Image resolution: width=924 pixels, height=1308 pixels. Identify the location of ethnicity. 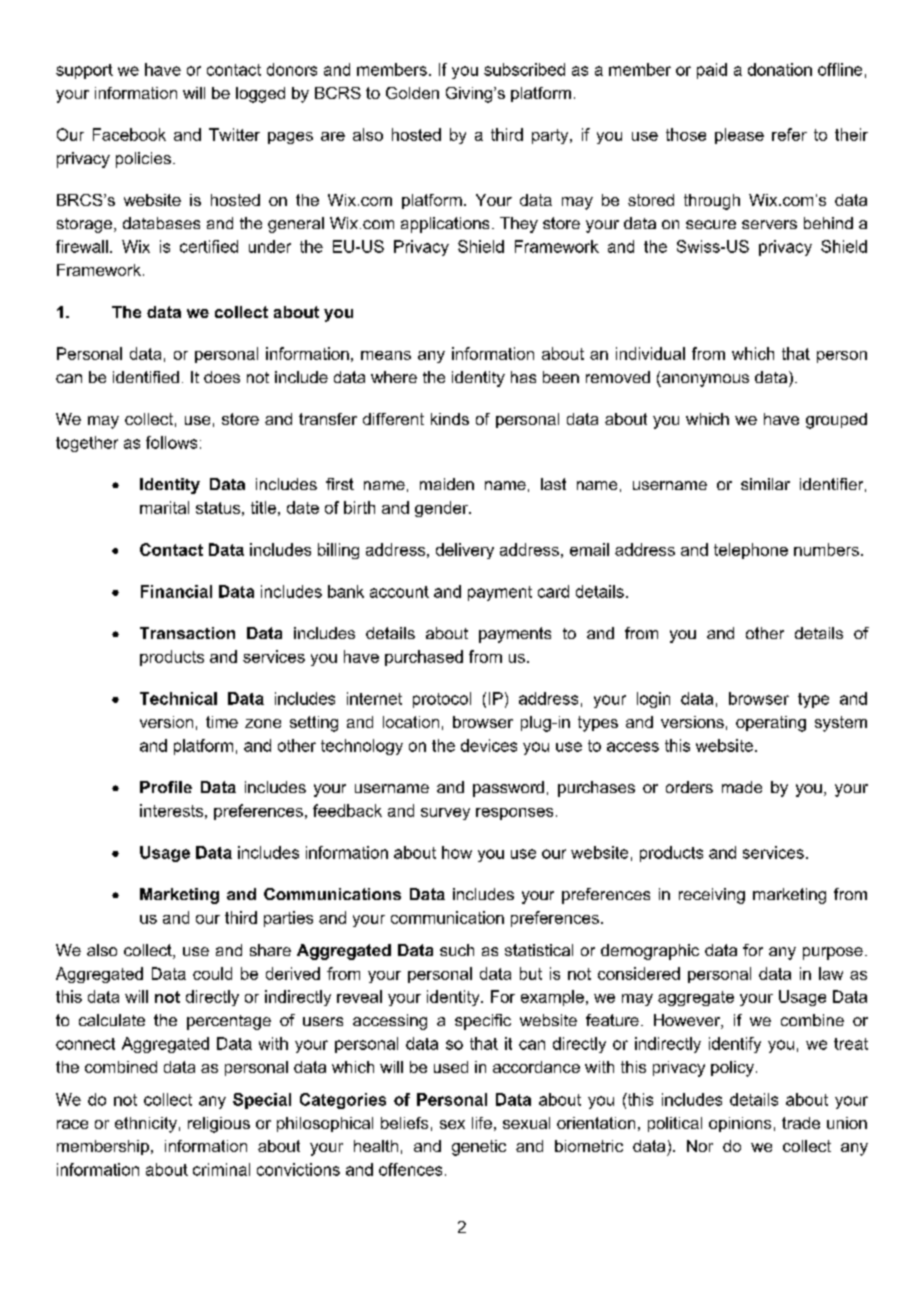
(146, 1125).
